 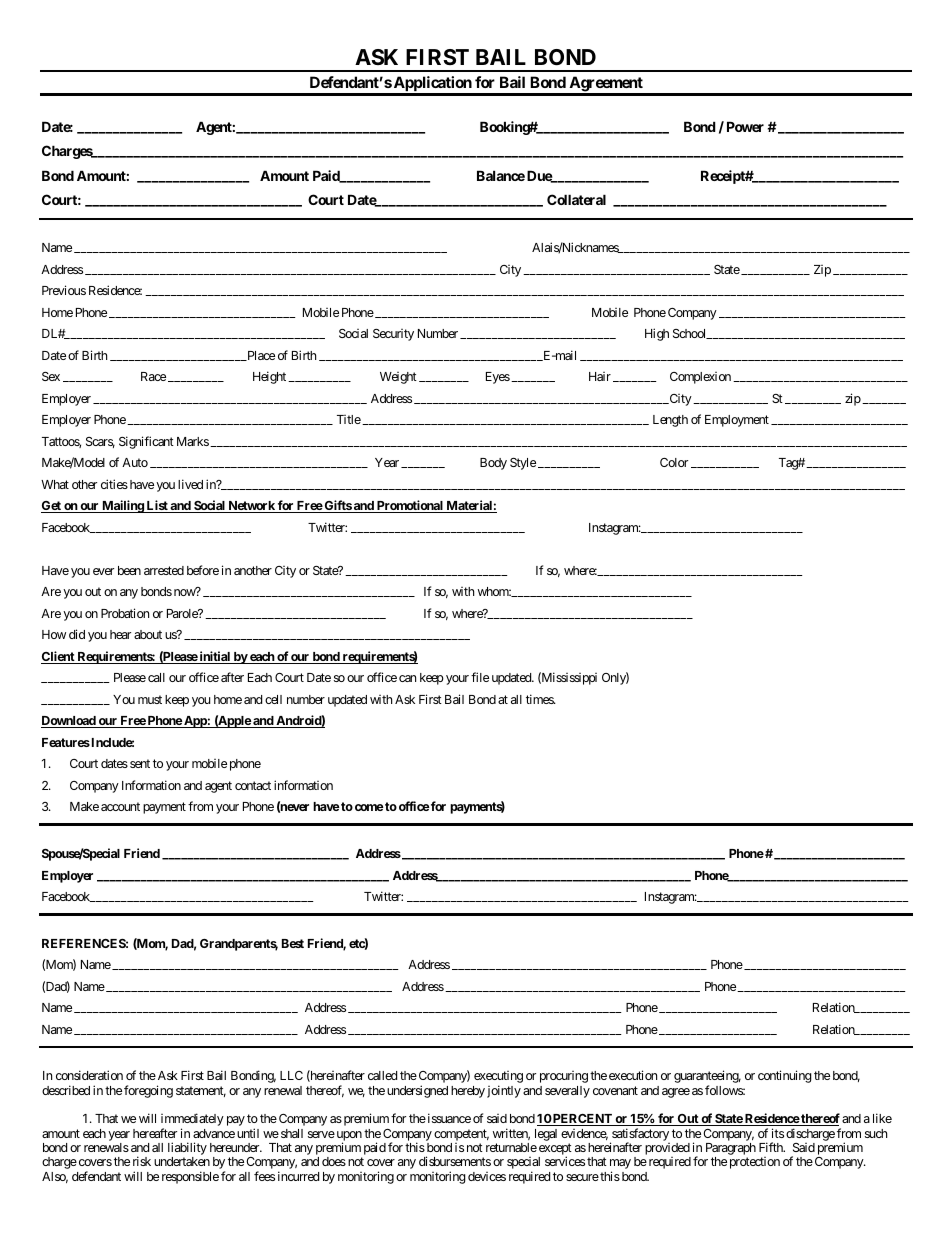 I want to click on protection, so click(x=755, y=1163).
